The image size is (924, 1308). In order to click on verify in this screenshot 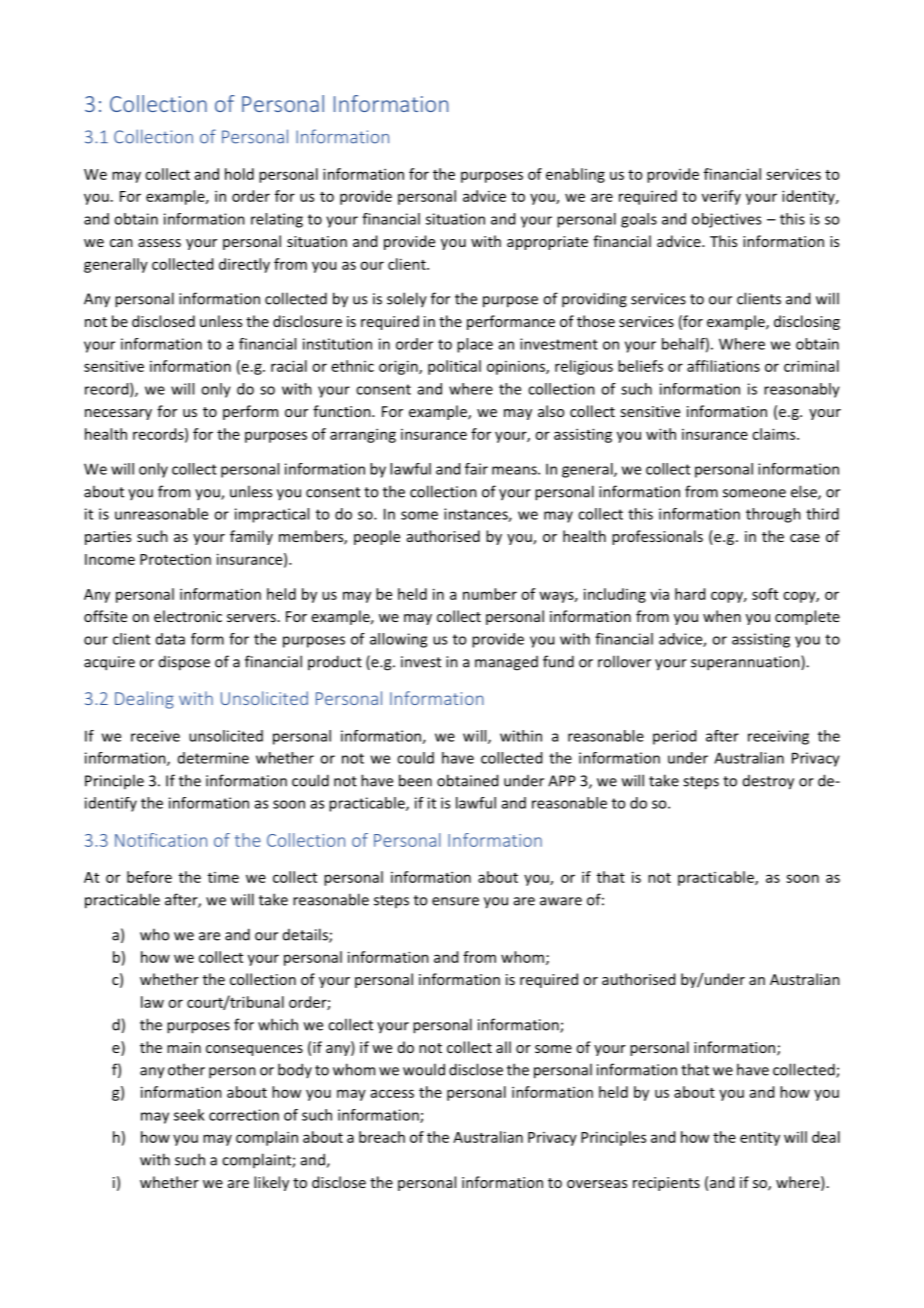, I will do `click(721, 197)`.
